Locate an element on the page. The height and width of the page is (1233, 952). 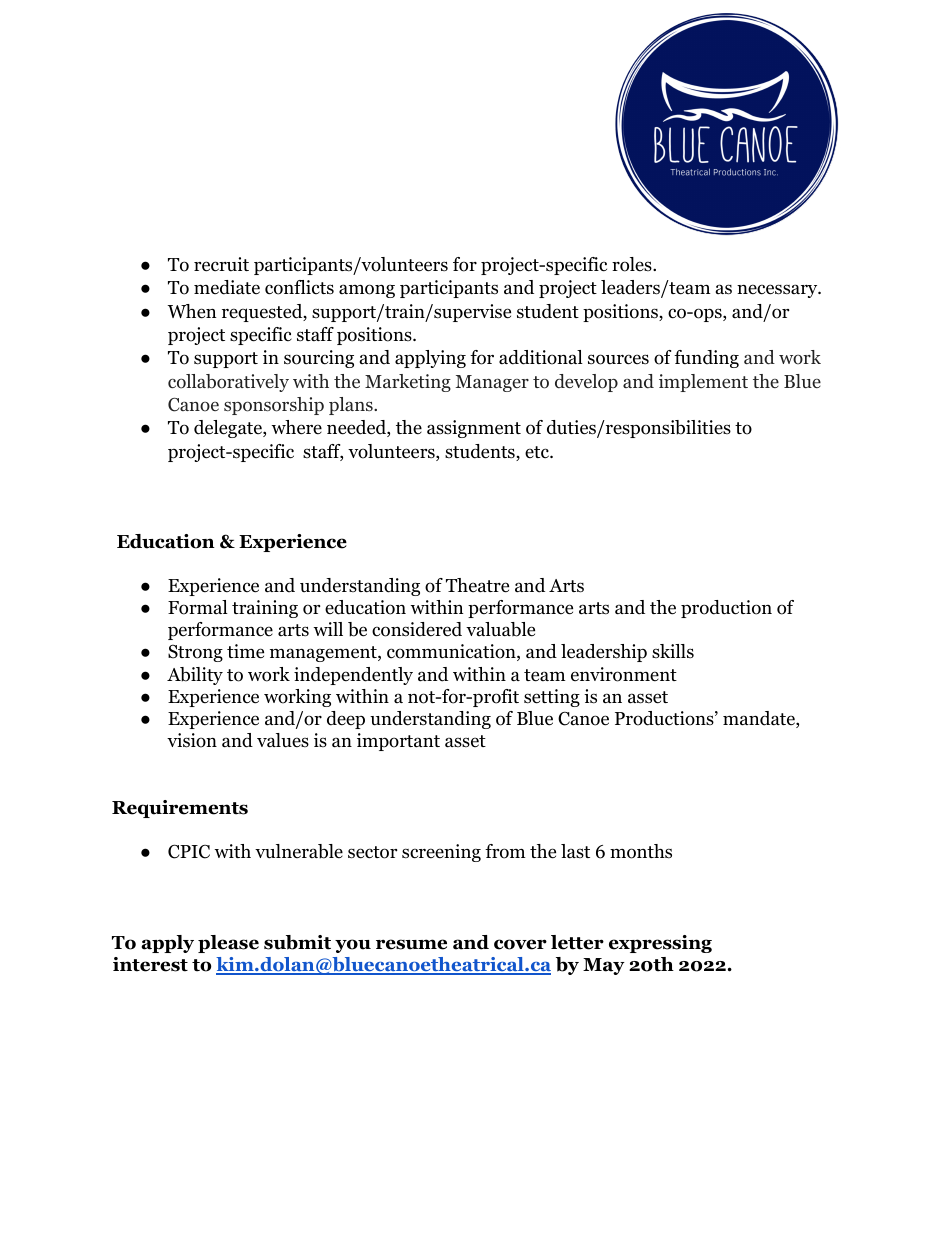
please is located at coordinates (228, 944).
